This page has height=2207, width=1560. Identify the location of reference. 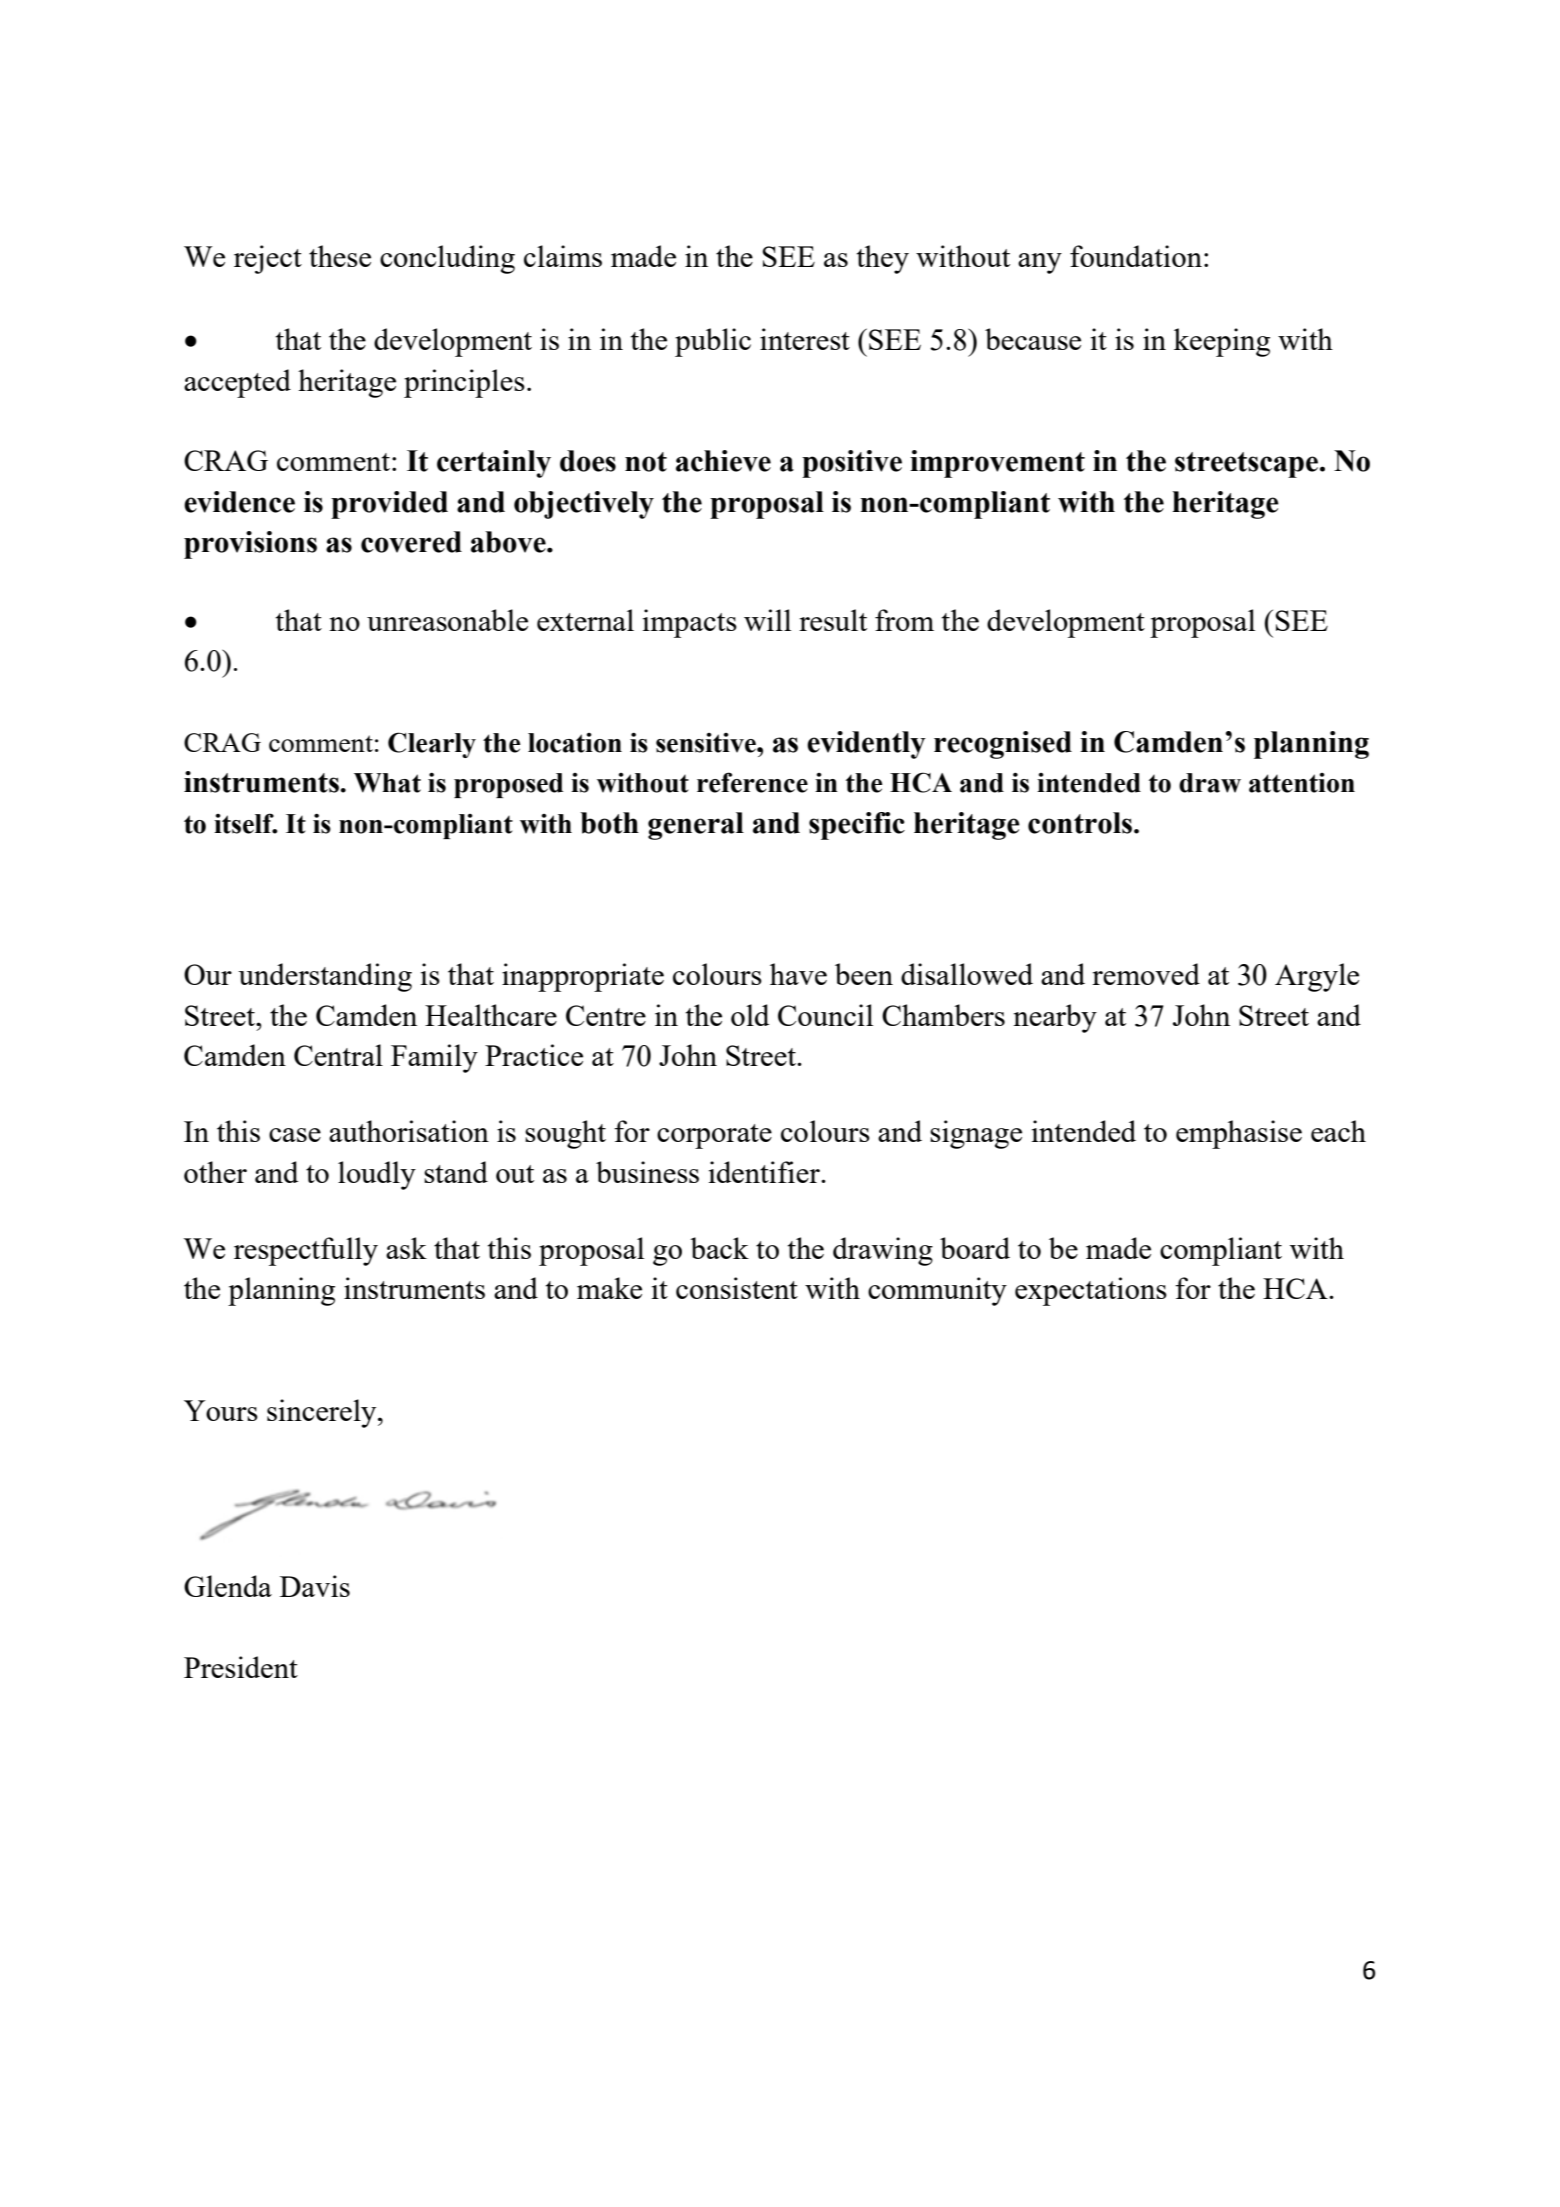
(752, 782).
